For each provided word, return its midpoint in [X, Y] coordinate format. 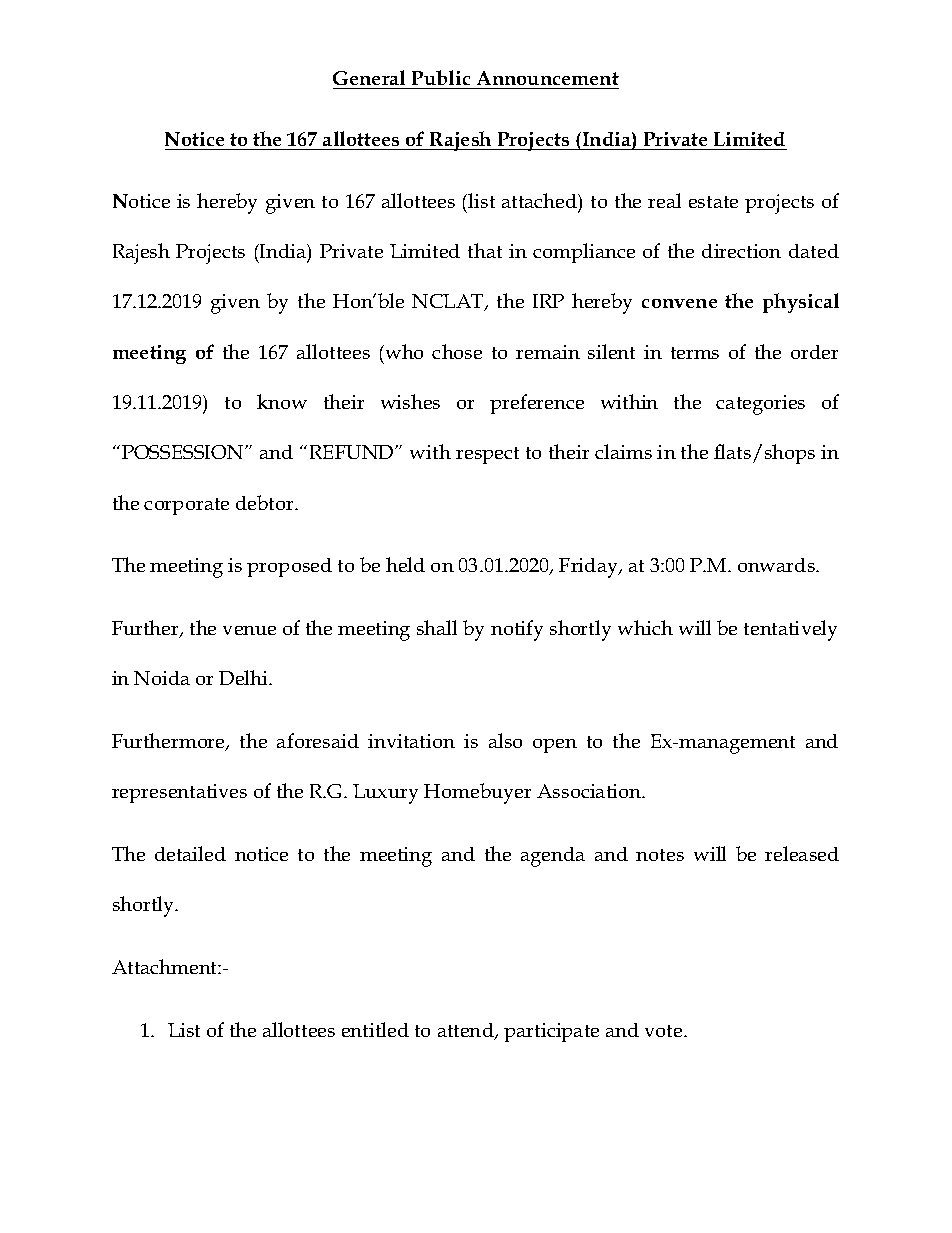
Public [441, 77]
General [369, 77]
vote [665, 1031]
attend [467, 1031]
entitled [375, 1029]
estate [713, 202]
